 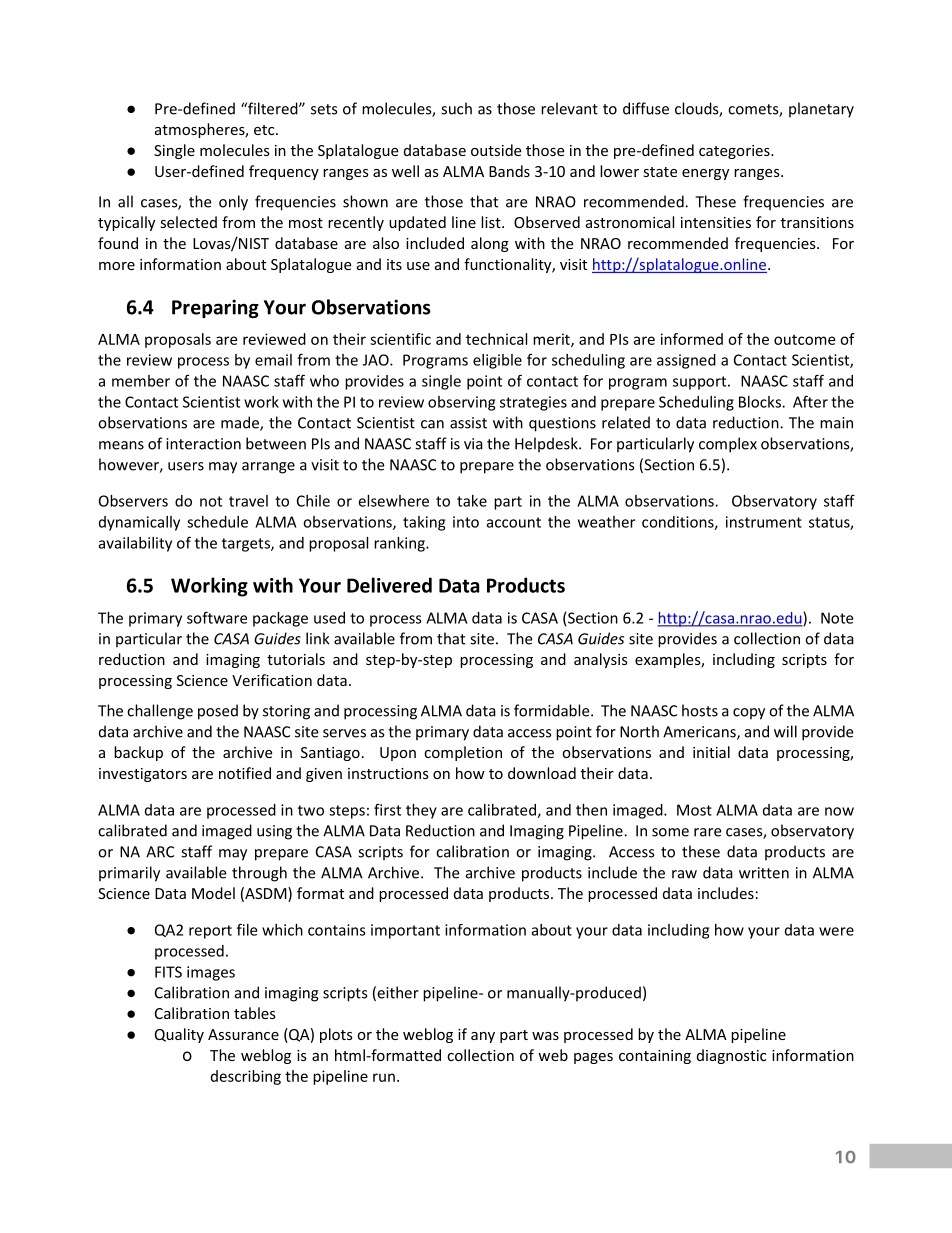 What do you see at coordinates (179, 1035) in the image?
I see `Quality` at bounding box center [179, 1035].
